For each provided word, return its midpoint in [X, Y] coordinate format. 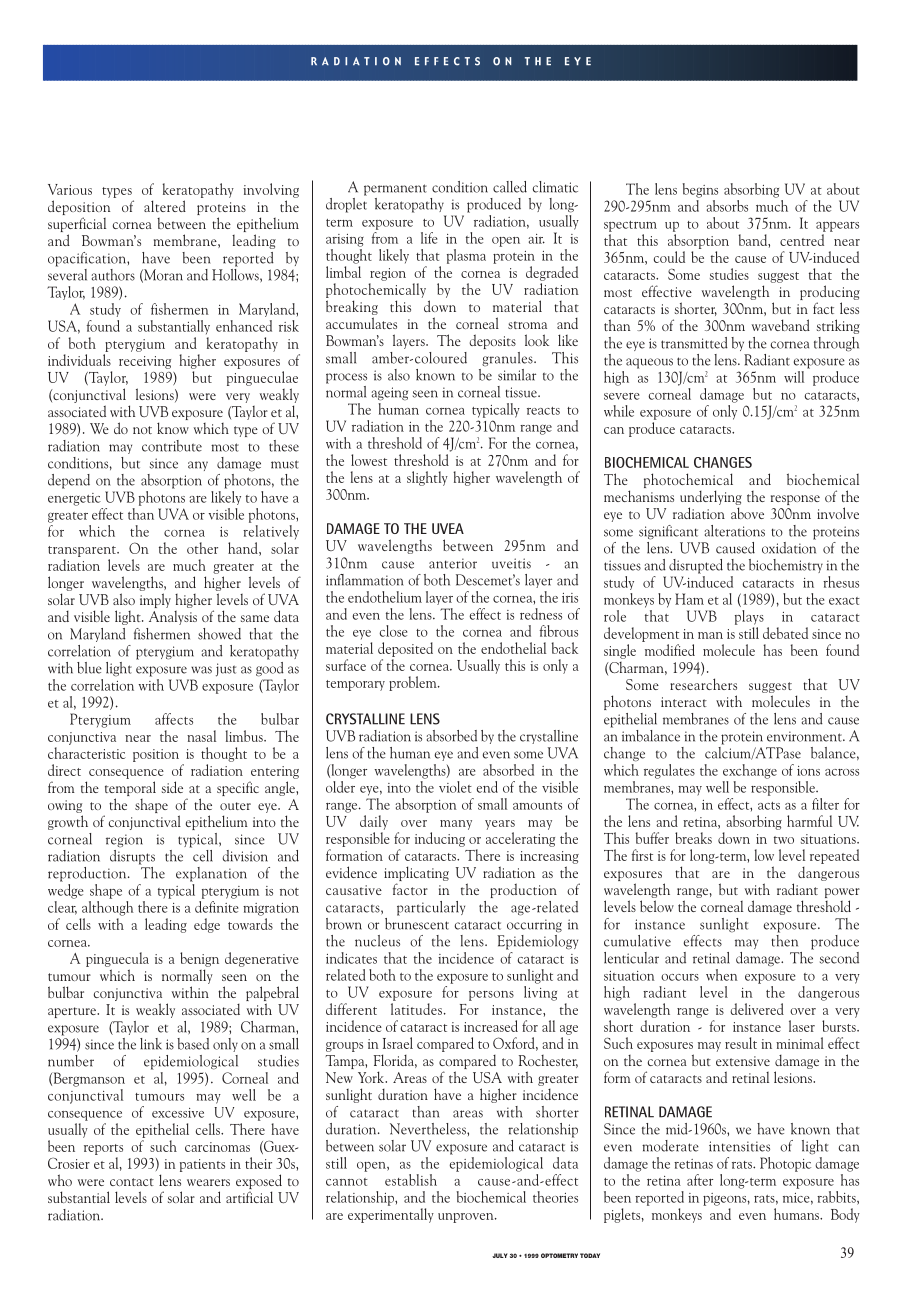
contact [132, 1182]
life [429, 238]
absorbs [727, 206]
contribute [172, 446]
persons [491, 996]
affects [174, 719]
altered [165, 206]
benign [199, 959]
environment [805, 736]
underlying [711, 497]
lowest [369, 460]
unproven [467, 1218]
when [722, 975]
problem [414, 683]
